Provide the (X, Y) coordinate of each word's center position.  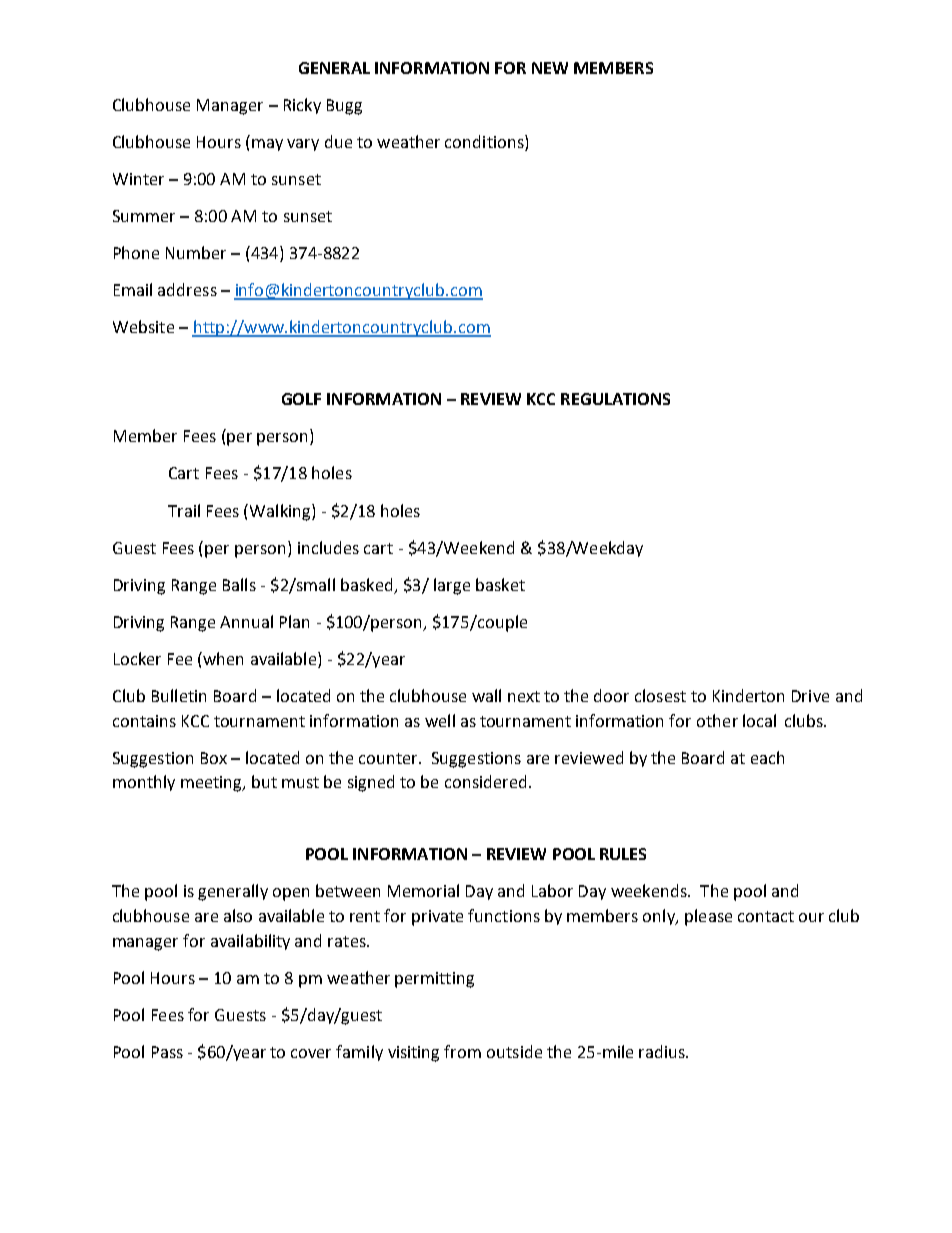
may (267, 145)
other (717, 720)
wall (486, 695)
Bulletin (179, 695)
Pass (167, 1052)
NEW (550, 68)
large (452, 586)
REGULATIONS (615, 399)
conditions (485, 143)
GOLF (301, 399)
